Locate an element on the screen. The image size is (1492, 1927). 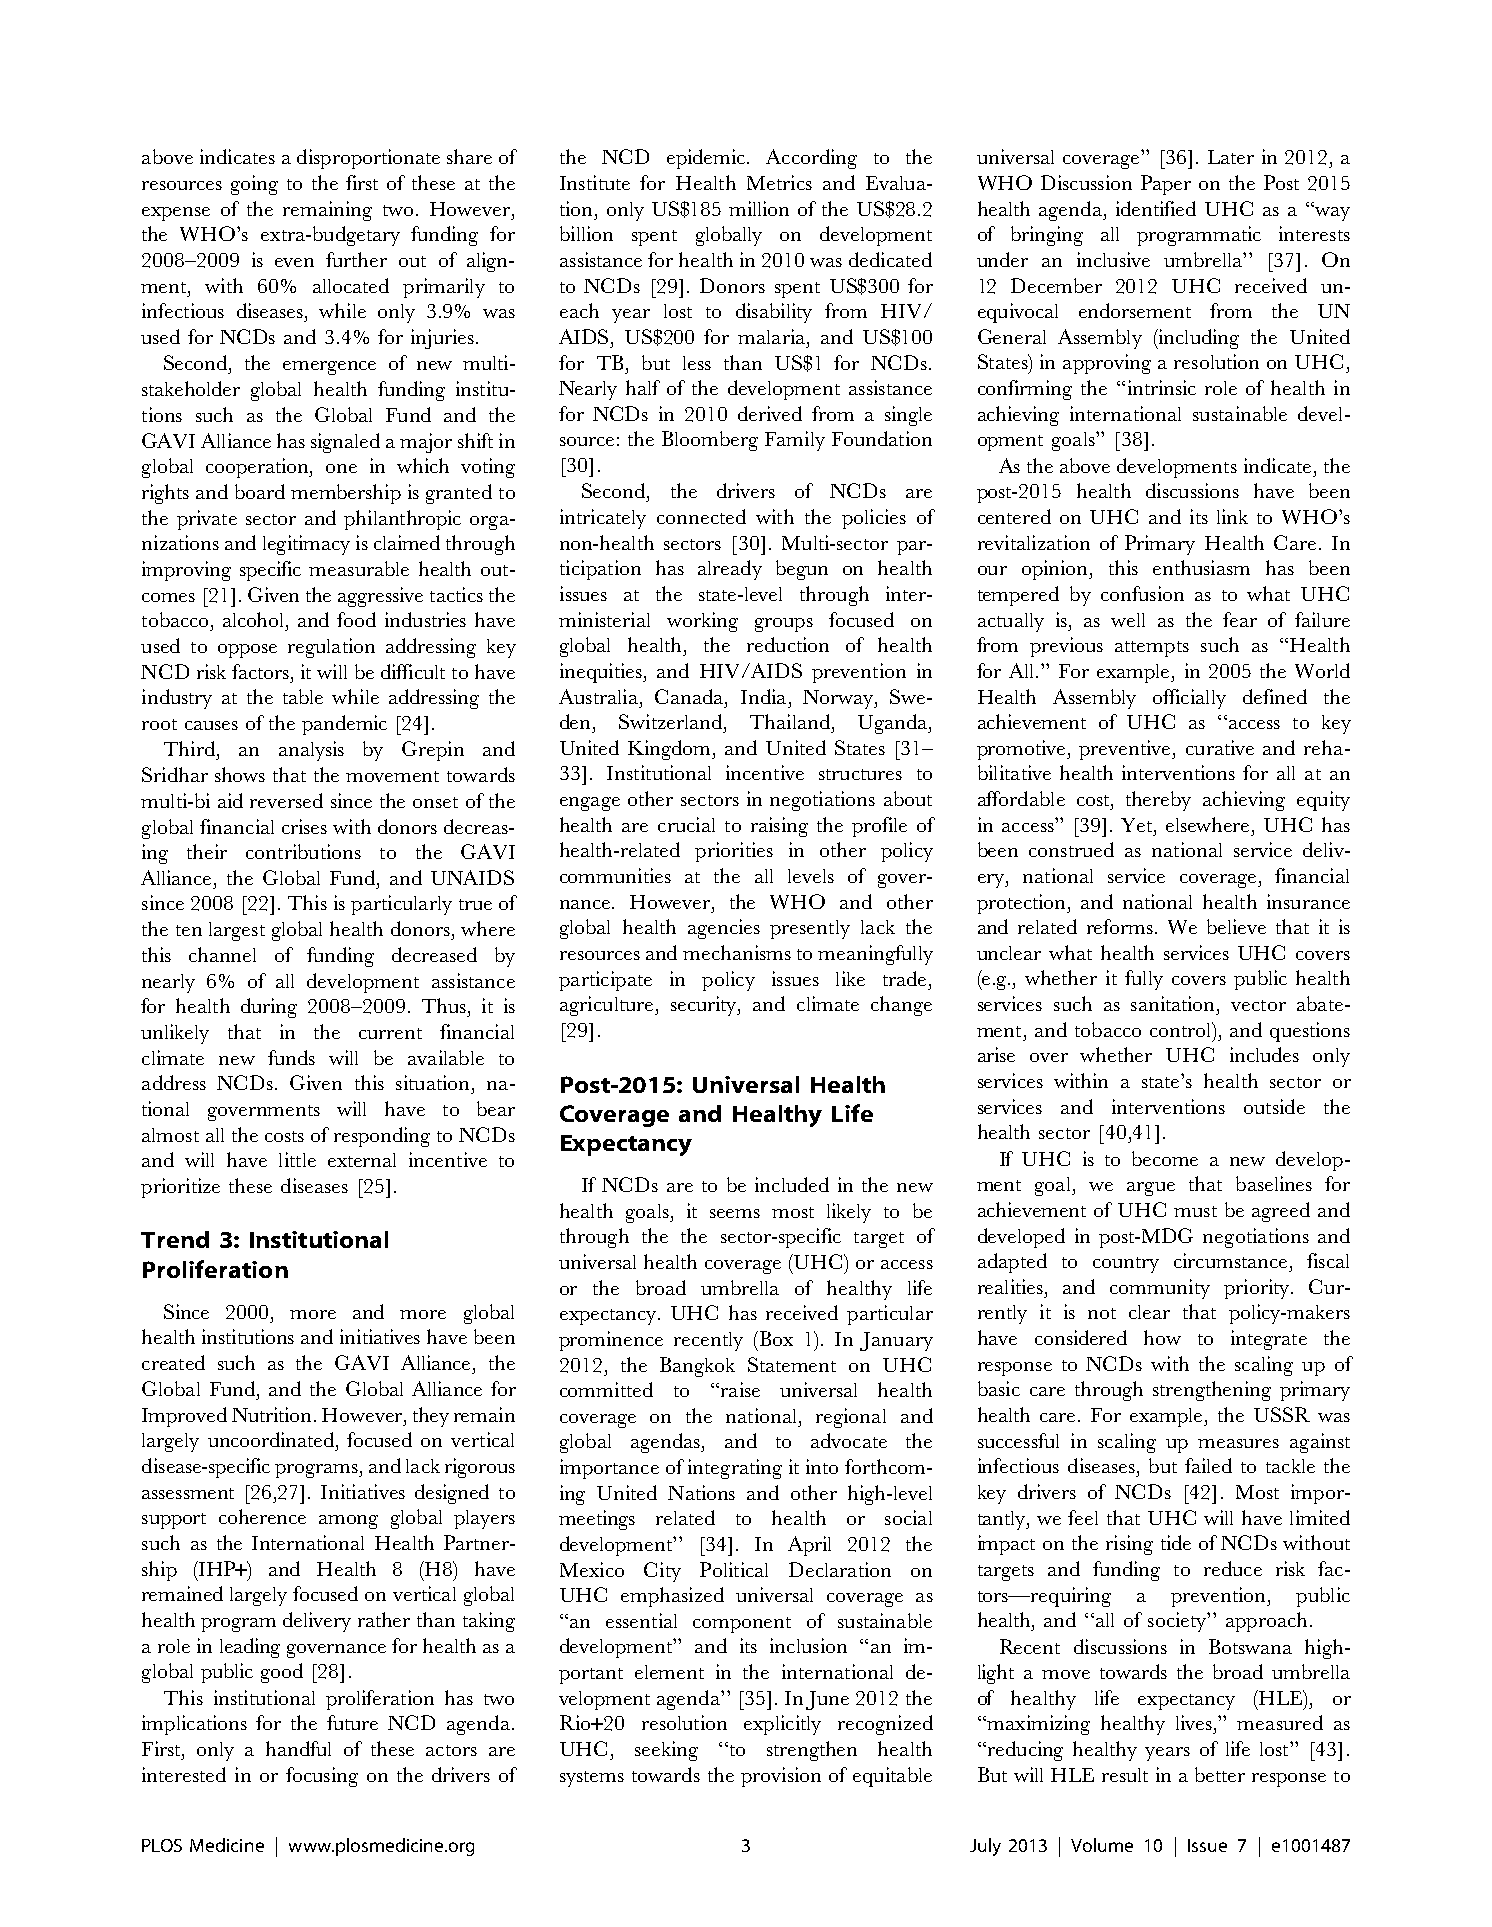
focusing is located at coordinates (322, 1777).
